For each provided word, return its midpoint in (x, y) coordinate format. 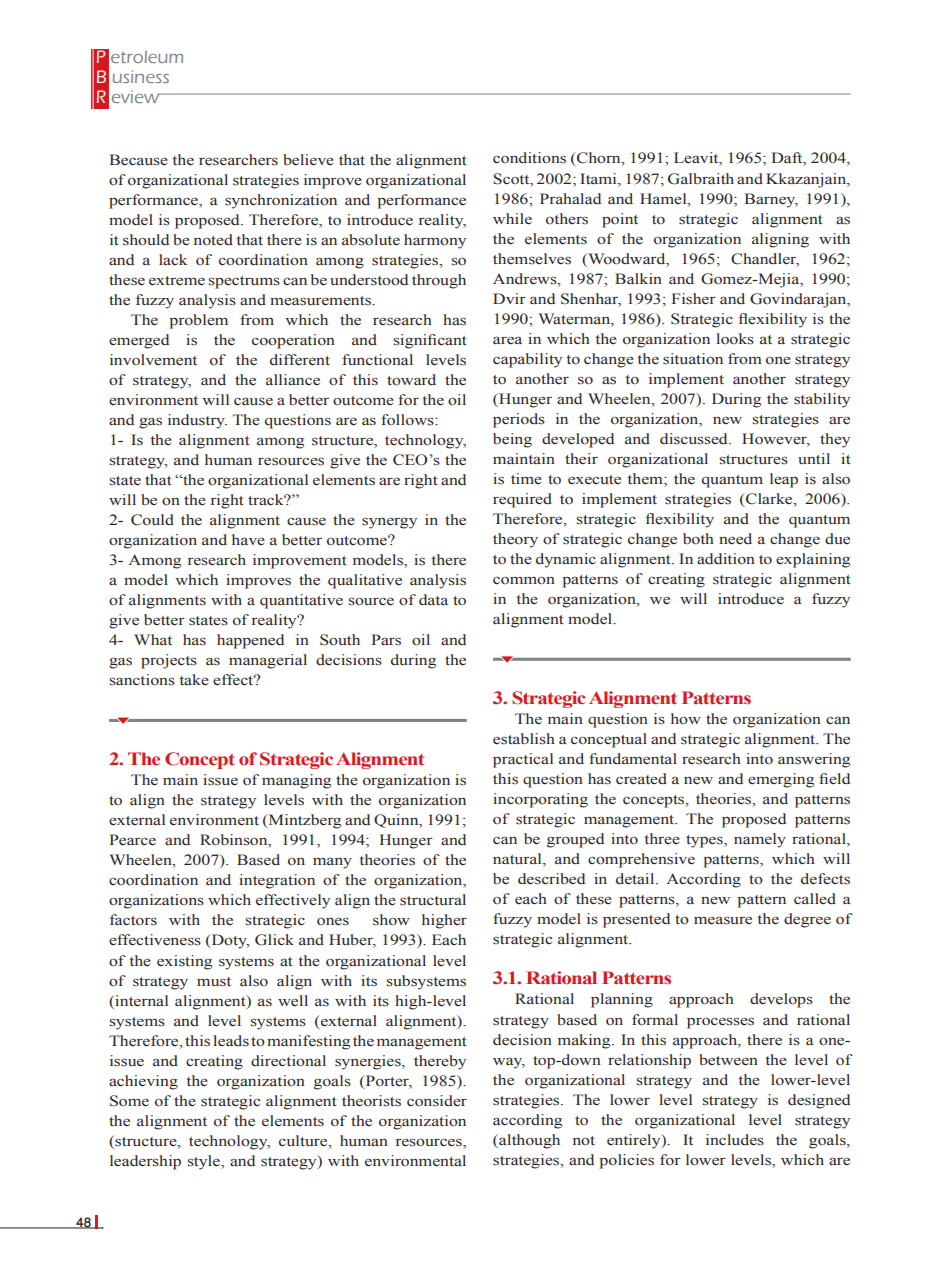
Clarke (769, 500)
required (522, 500)
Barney (771, 200)
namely (760, 840)
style (205, 1162)
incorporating (540, 800)
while (512, 219)
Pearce (133, 840)
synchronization (281, 201)
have (248, 539)
